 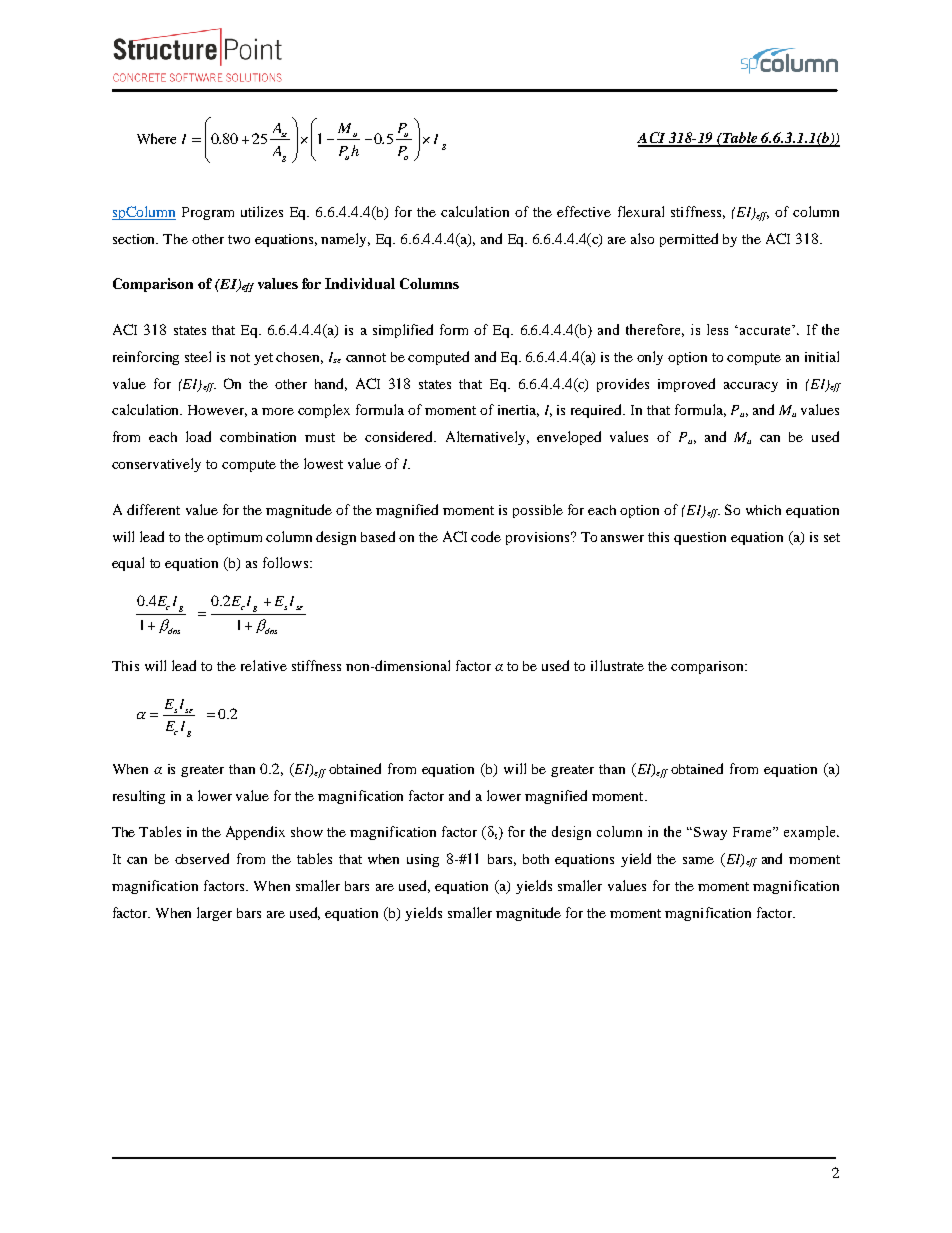 What do you see at coordinates (423, 860) in the screenshot?
I see `using` at bounding box center [423, 860].
